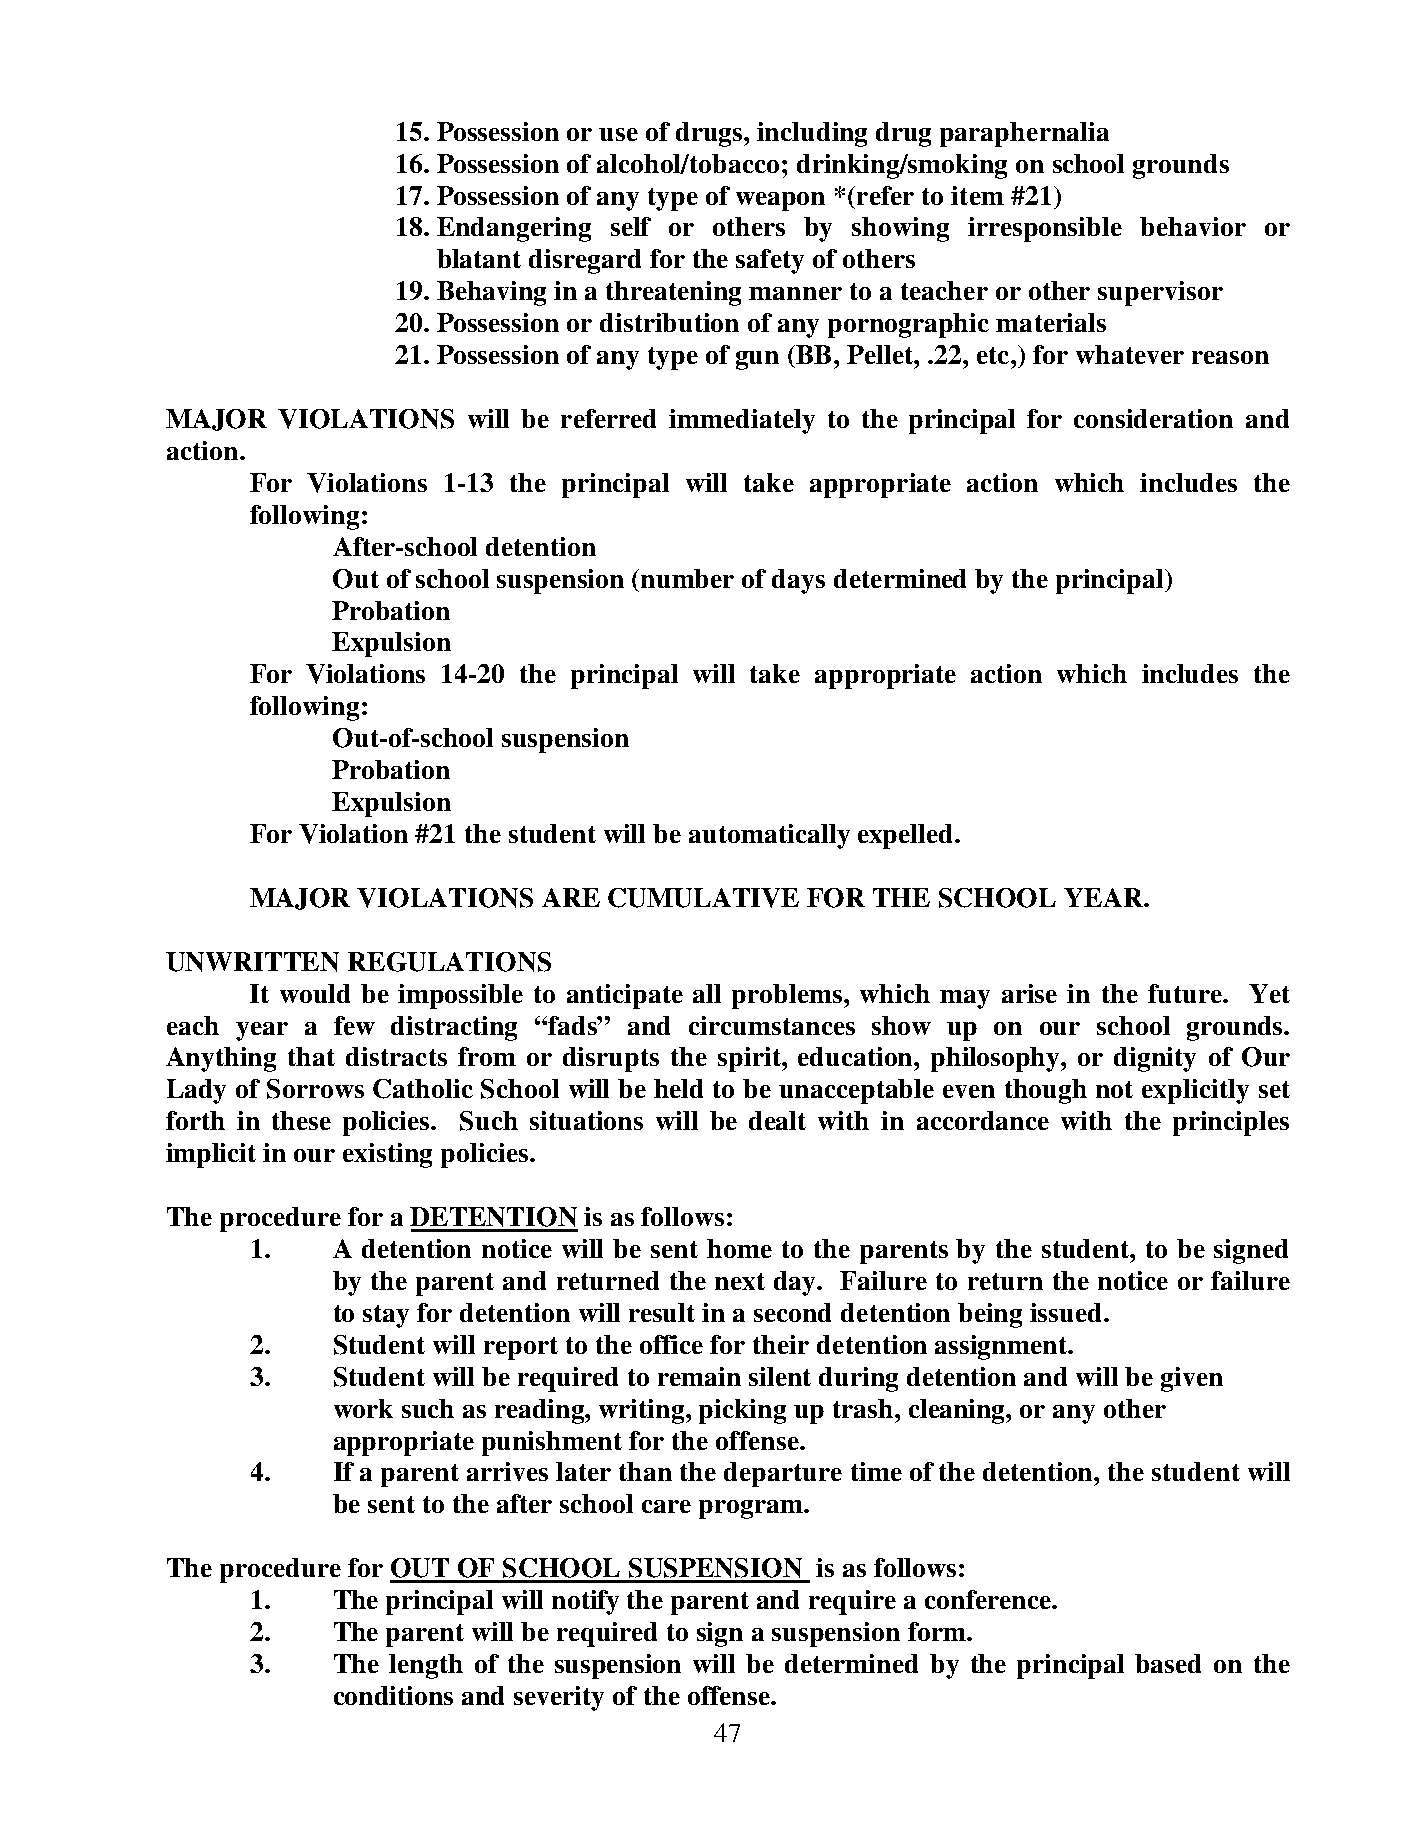  What do you see at coordinates (252, 962) in the screenshot?
I see `UNWRITTEN` at bounding box center [252, 962].
